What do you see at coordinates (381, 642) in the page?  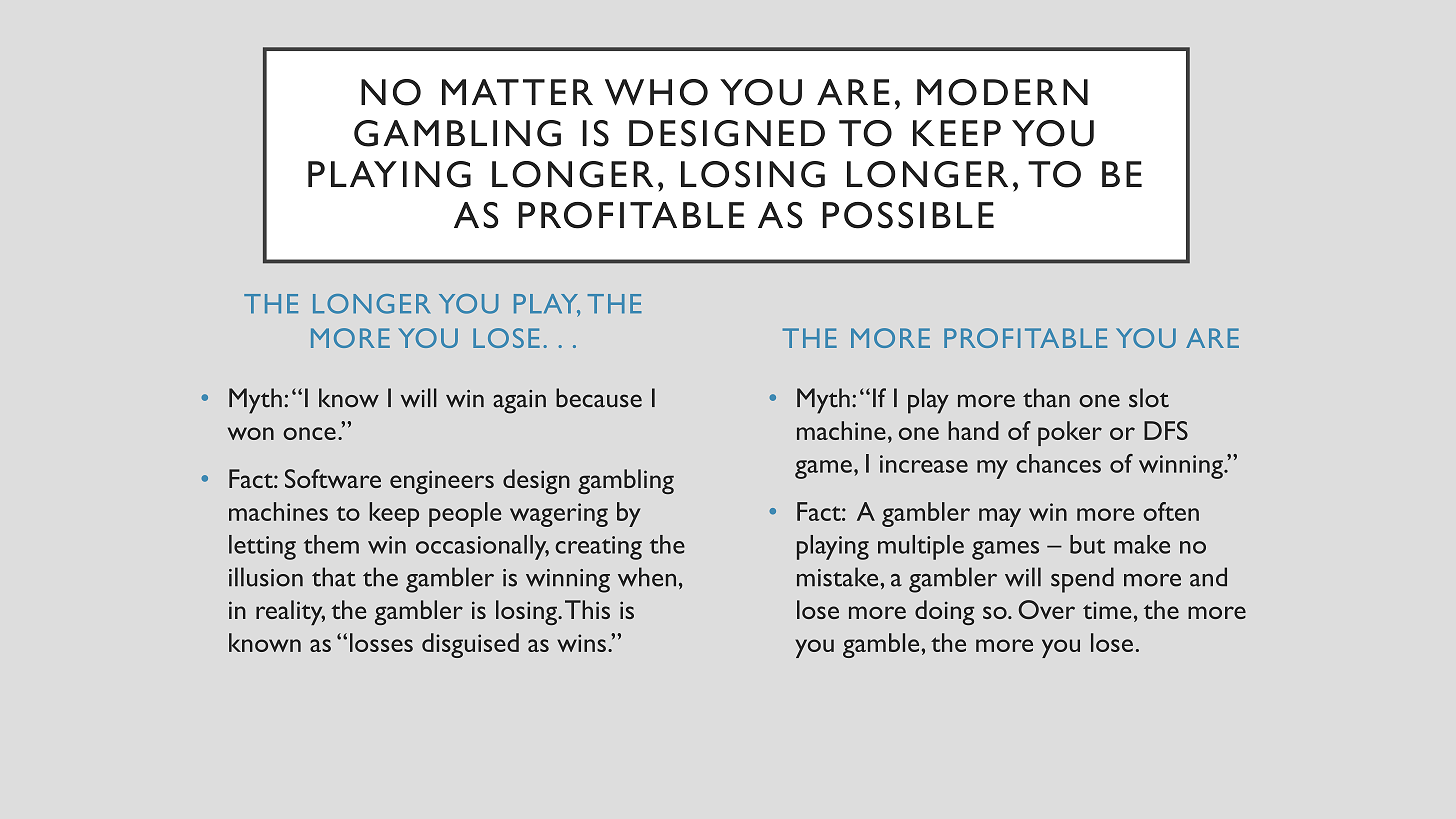 I see `losses` at bounding box center [381, 642].
